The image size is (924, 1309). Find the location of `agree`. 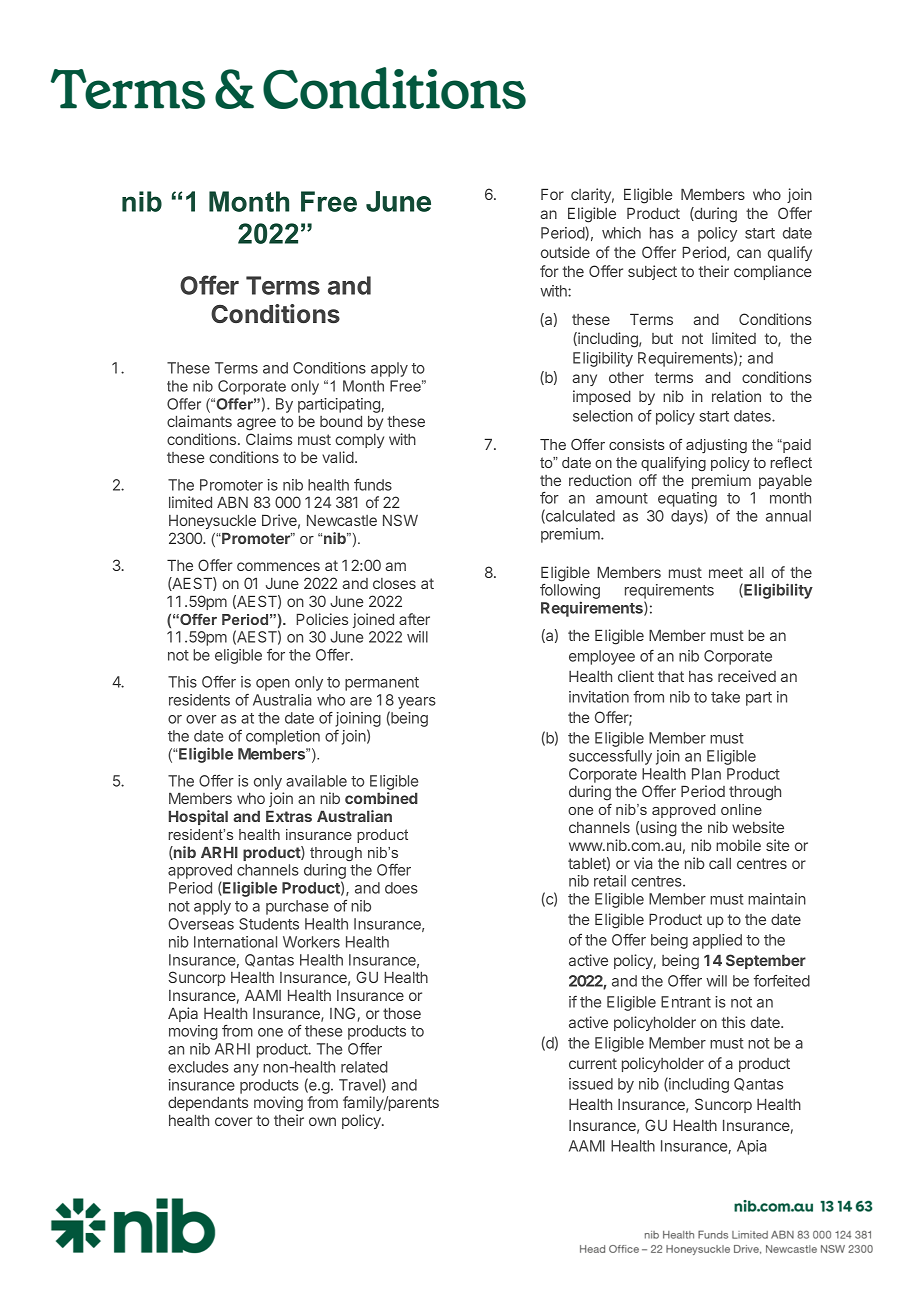

agree is located at coordinates (256, 424).
